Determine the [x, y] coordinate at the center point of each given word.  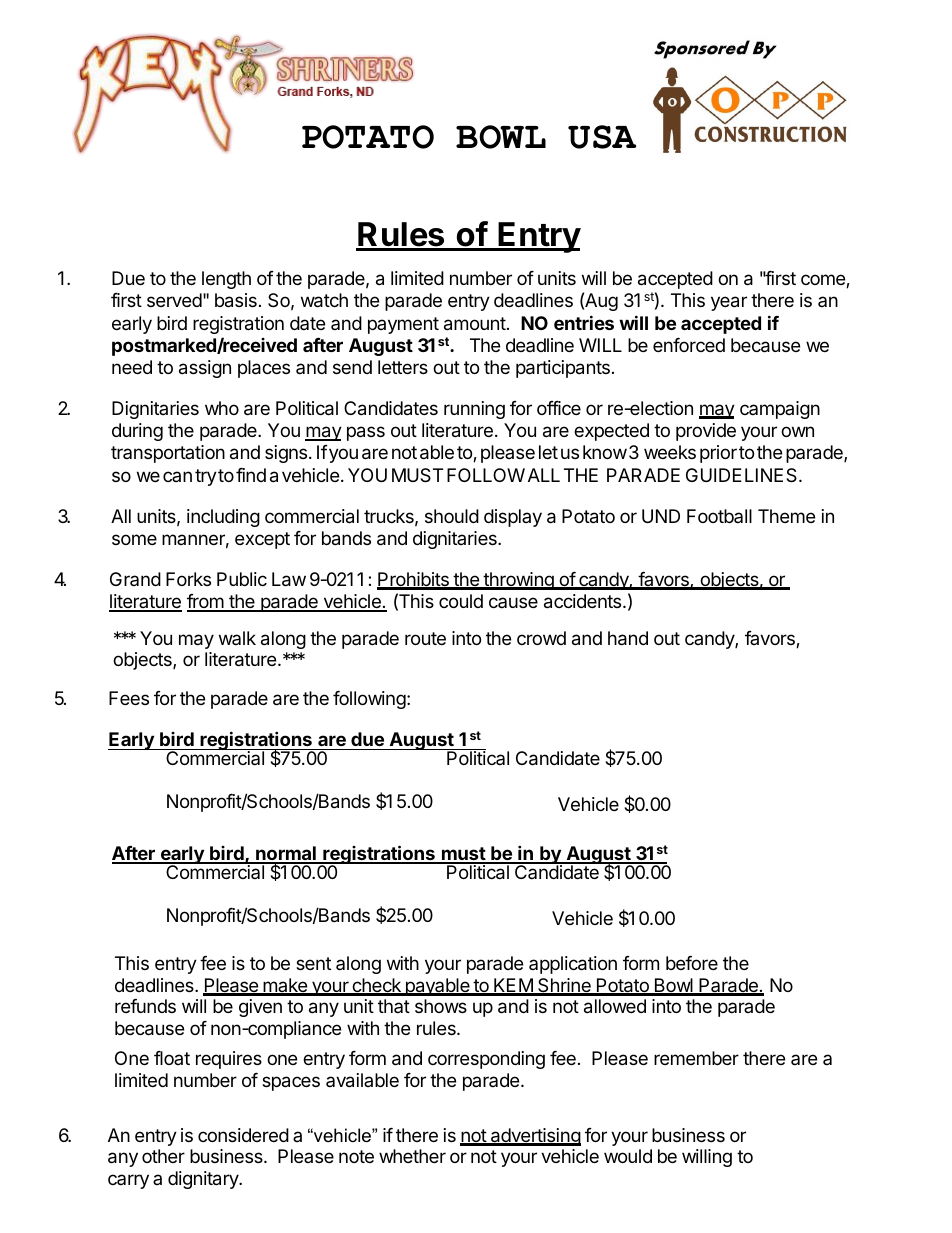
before [692, 963]
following [369, 700]
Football [719, 516]
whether [412, 1156]
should [452, 516]
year [729, 303]
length [226, 280]
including [223, 518]
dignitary [204, 1180]
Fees [129, 698]
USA [602, 137]
